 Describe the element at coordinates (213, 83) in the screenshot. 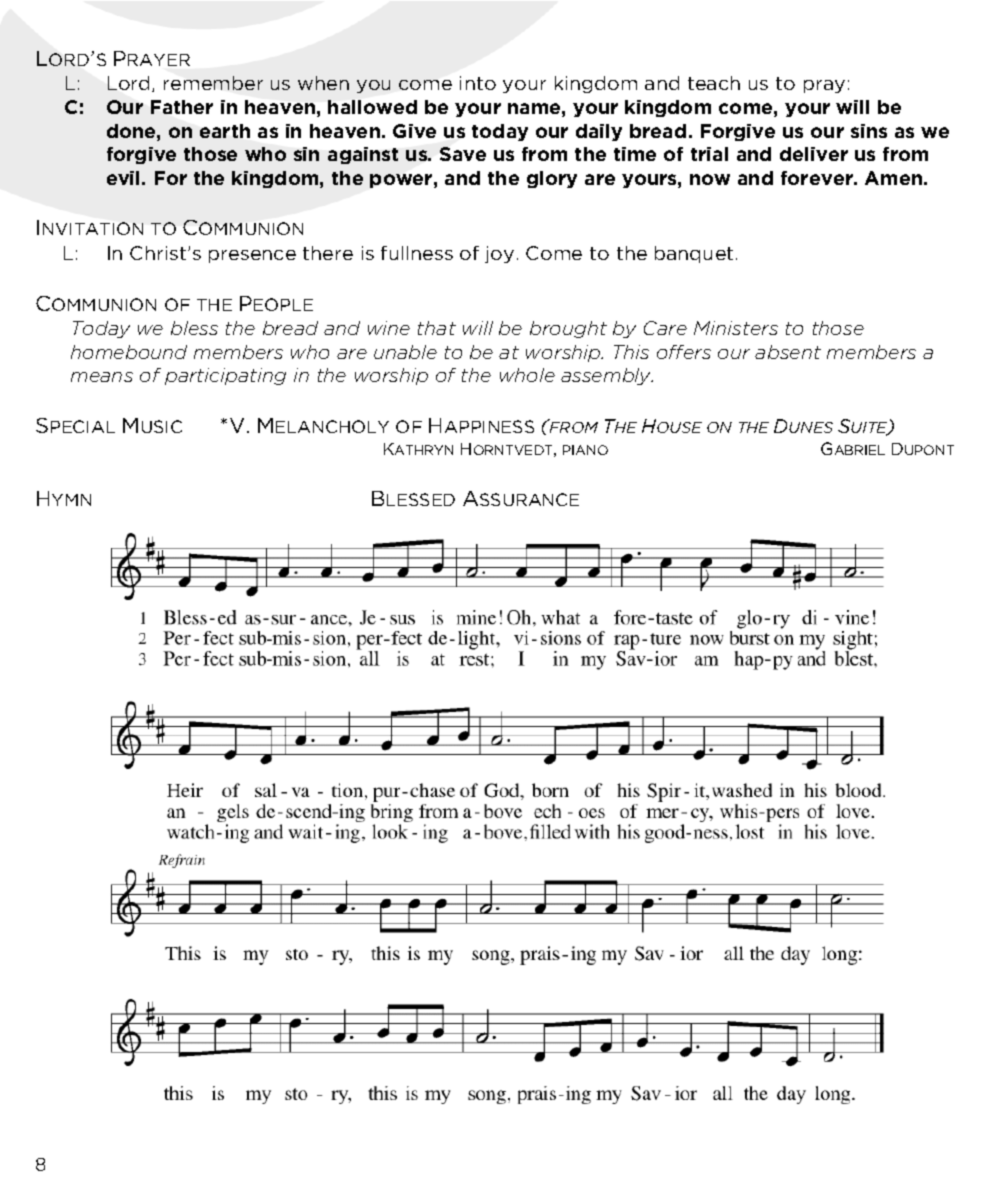

I see `remember` at that location.
